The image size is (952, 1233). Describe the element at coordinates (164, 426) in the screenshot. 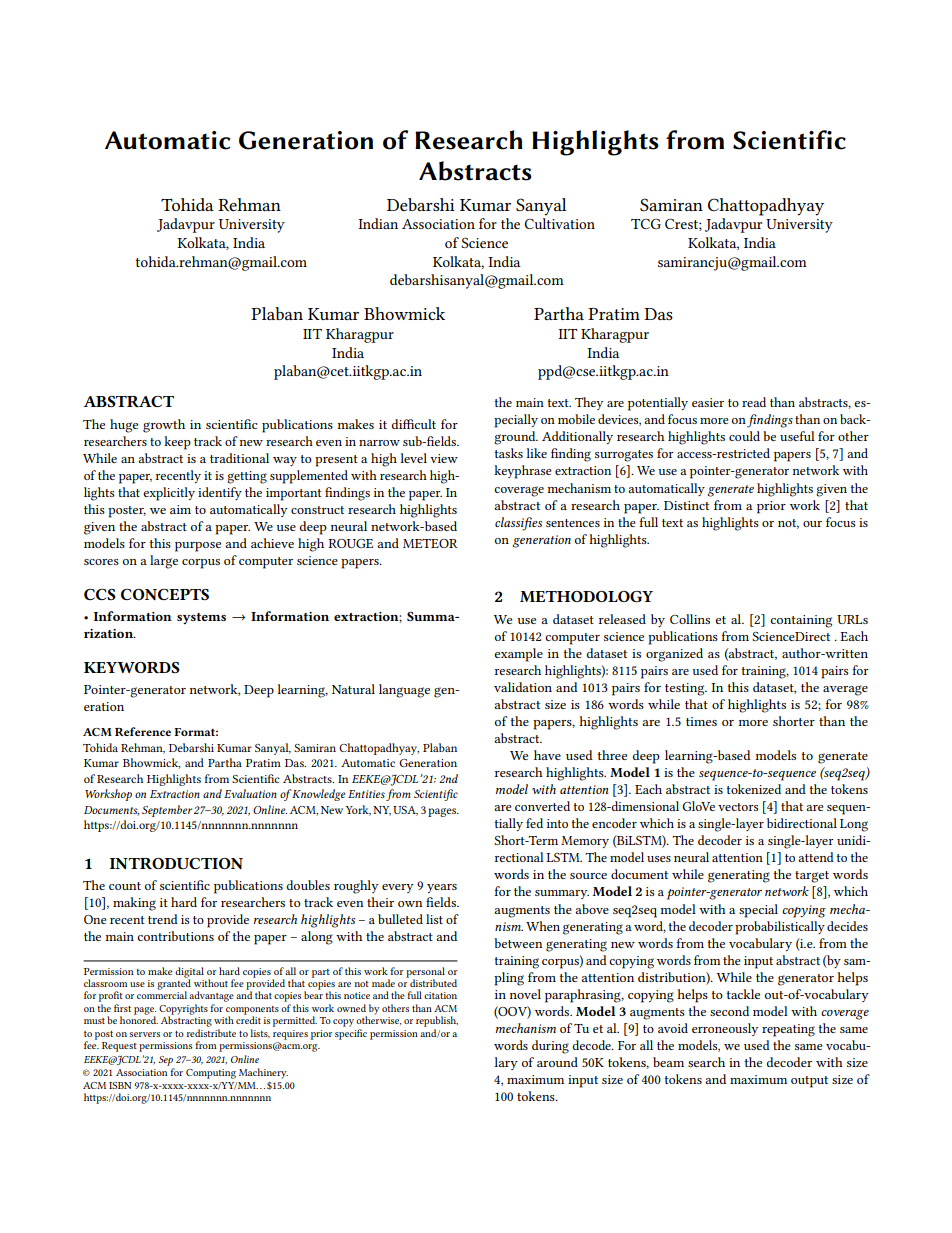

I see `growth` at that location.
